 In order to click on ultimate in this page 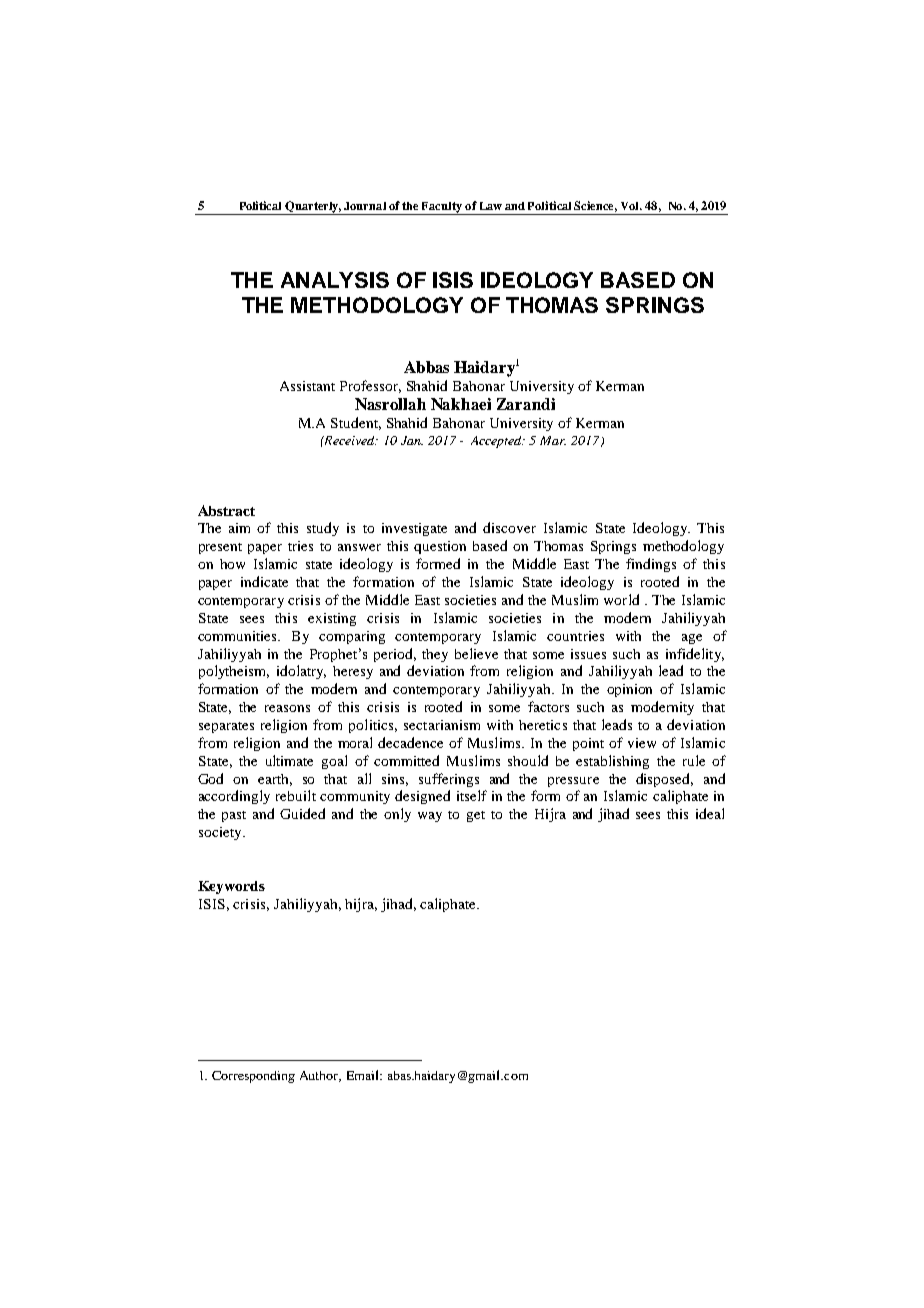, I will do `click(289, 760)`.
